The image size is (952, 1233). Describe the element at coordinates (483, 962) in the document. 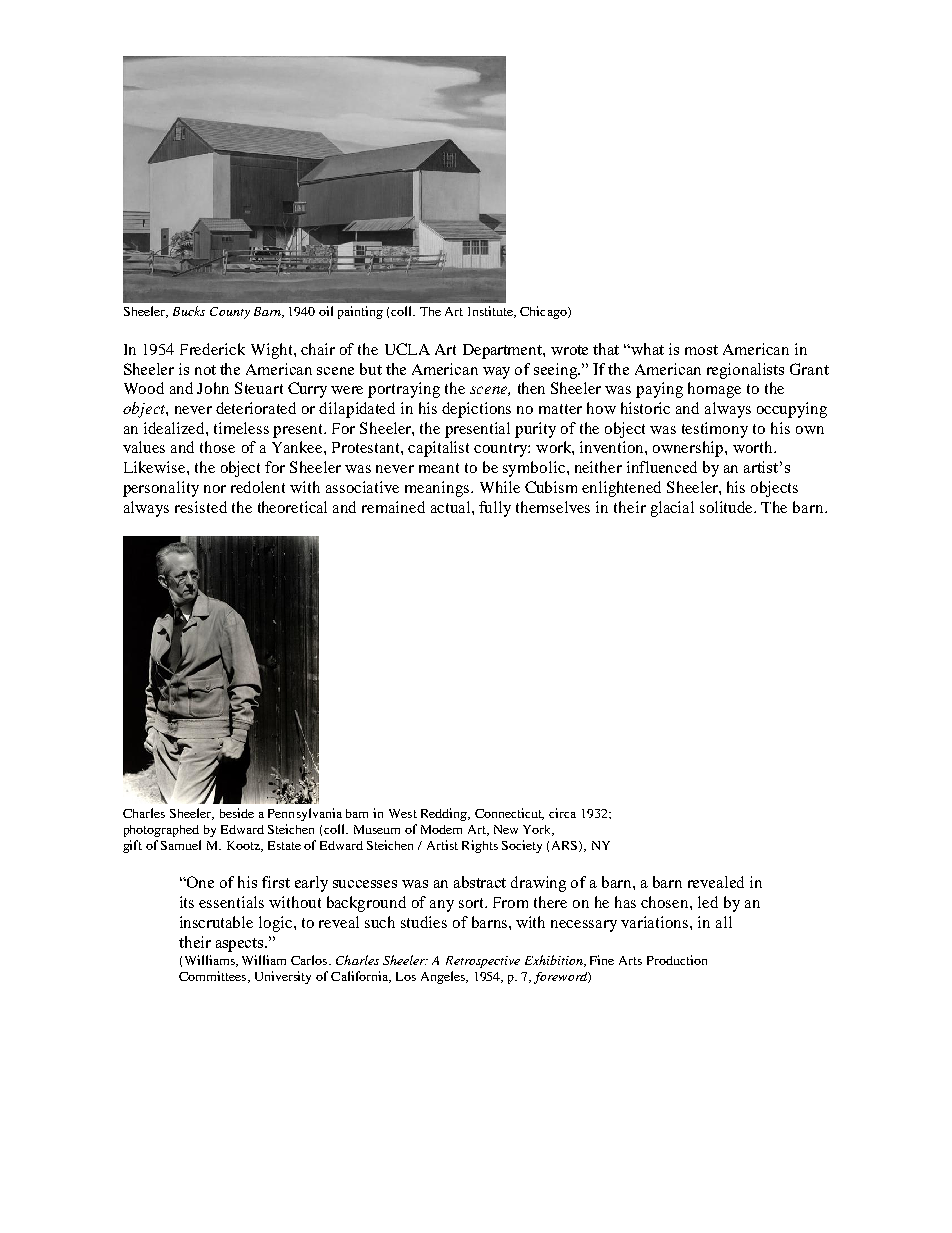

I see `Retrospective` at that location.
